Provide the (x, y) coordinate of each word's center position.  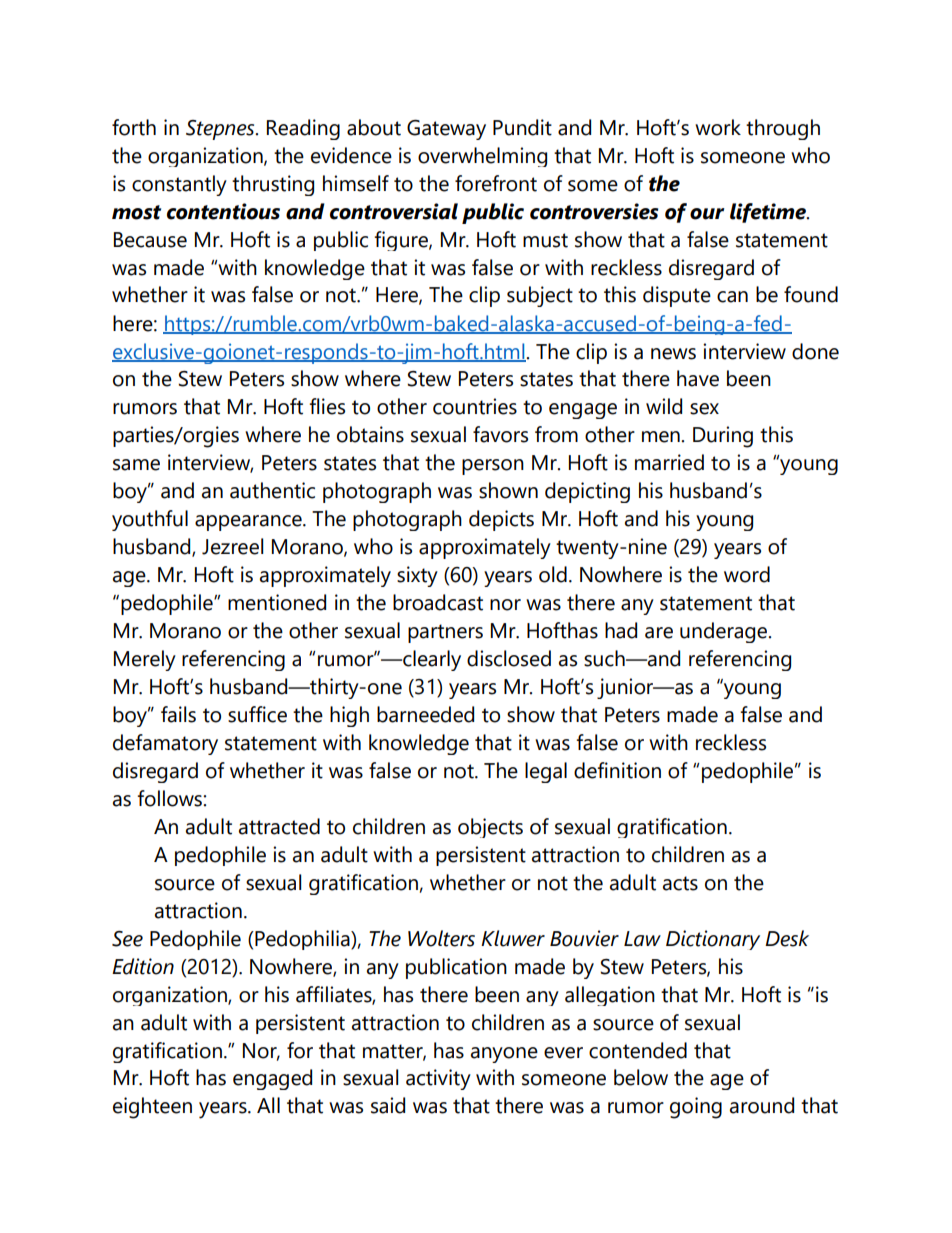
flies (327, 406)
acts (680, 883)
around (762, 1105)
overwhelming (482, 157)
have (698, 378)
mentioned (277, 602)
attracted (279, 826)
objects (490, 828)
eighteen (152, 1108)
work (718, 127)
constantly (179, 185)
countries (475, 406)
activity (438, 1079)
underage (725, 632)
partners (445, 633)
